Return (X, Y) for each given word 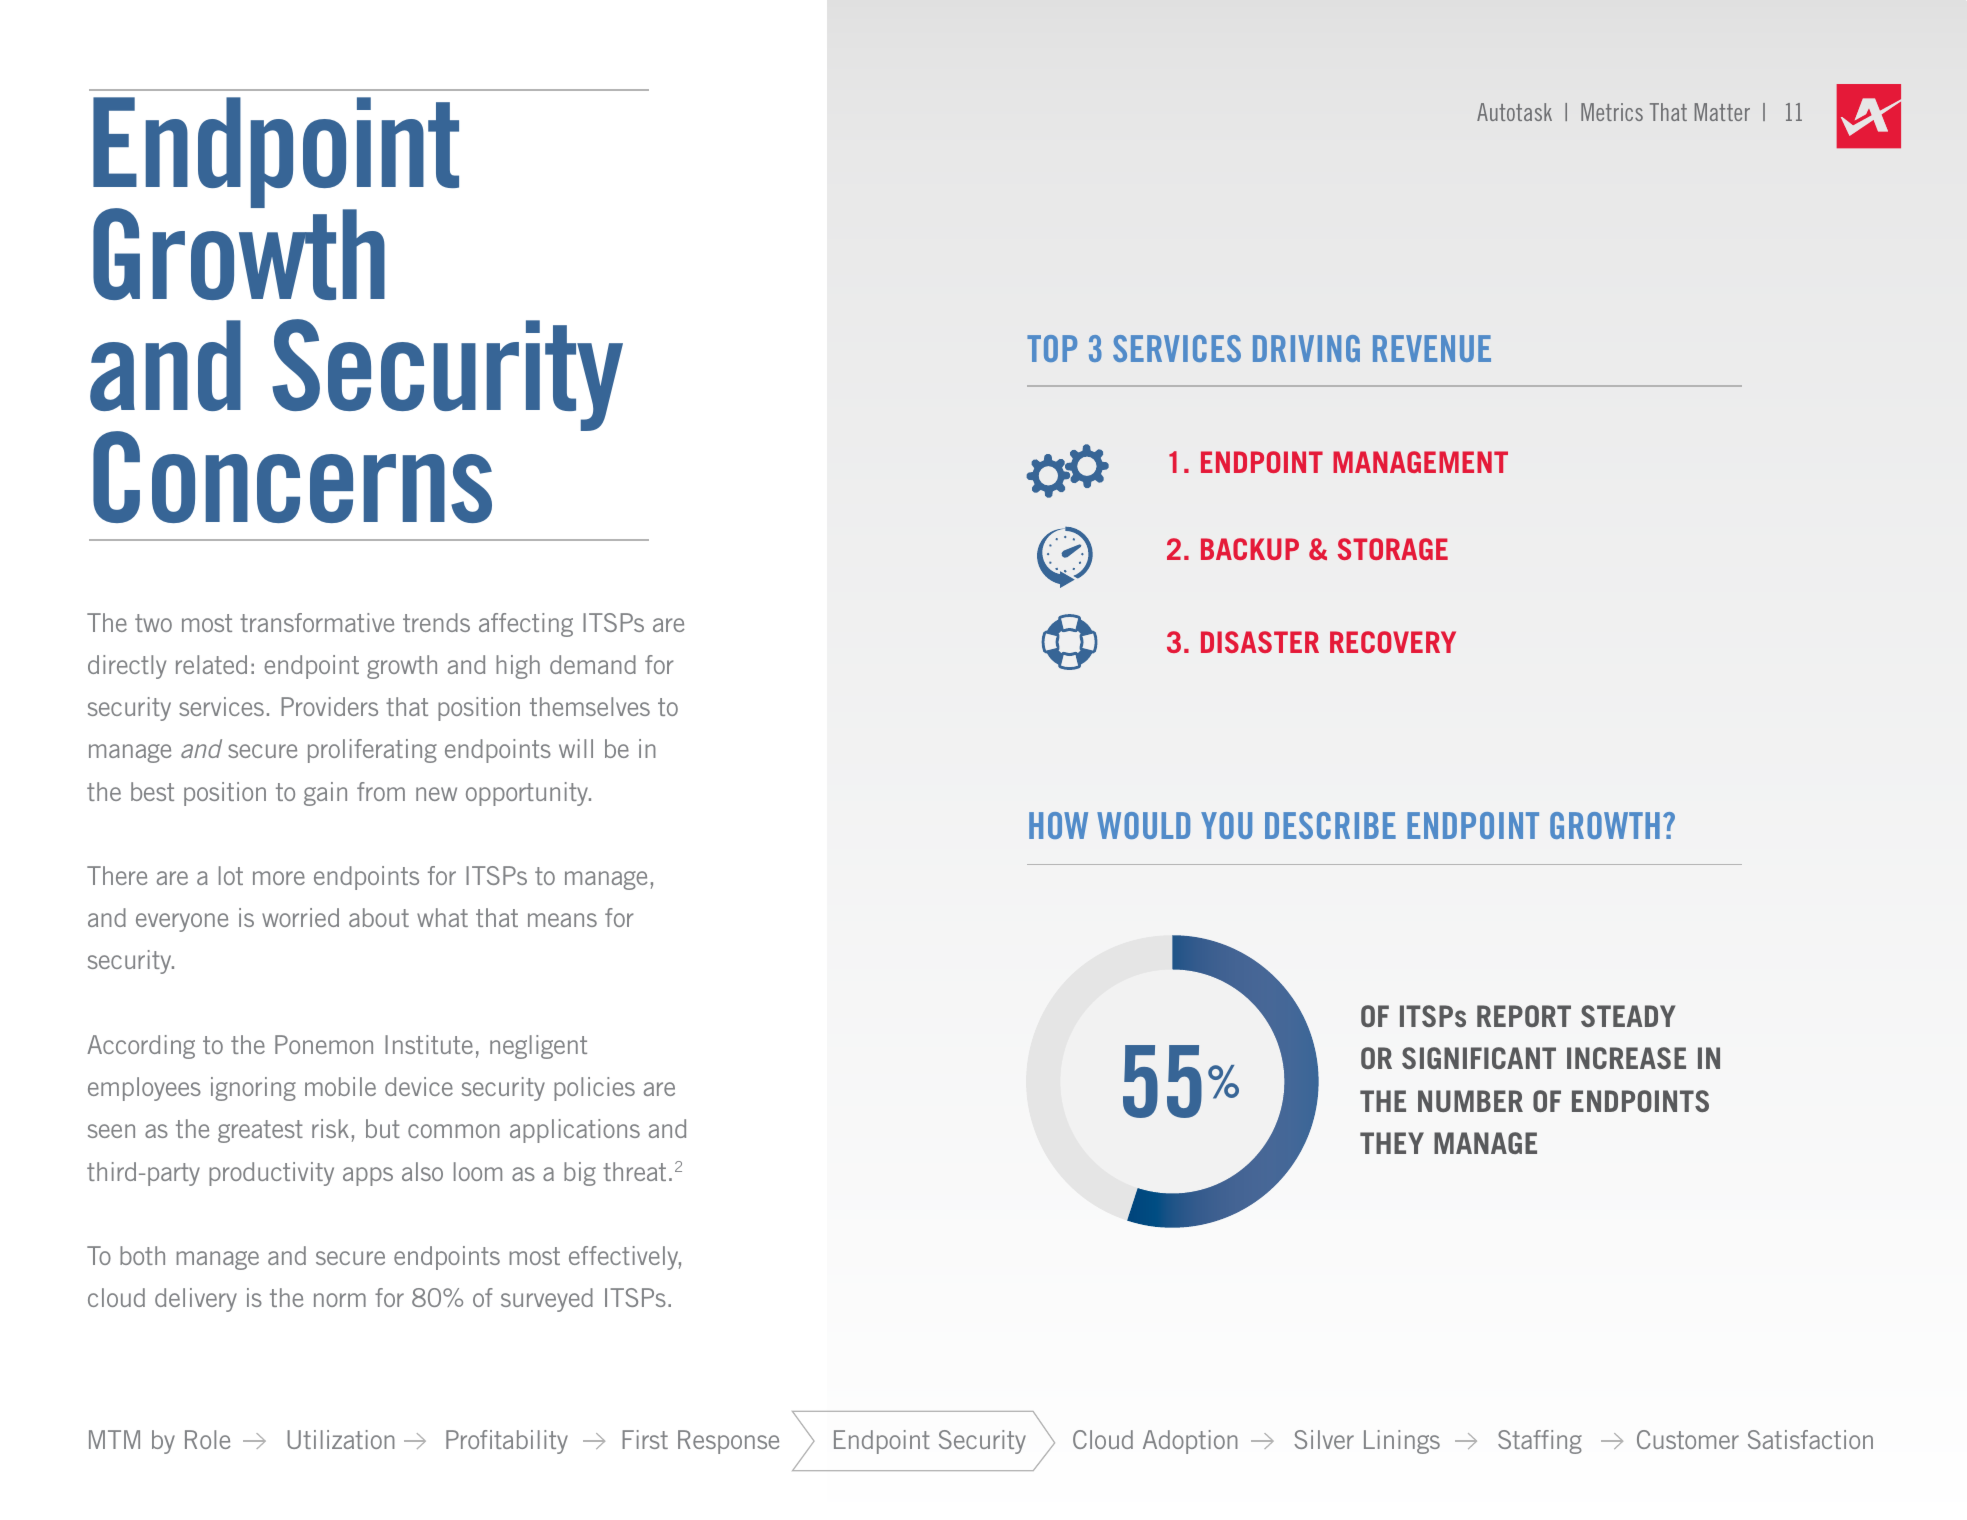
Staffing (1540, 1442)
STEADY (1628, 1016)
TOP (1052, 348)
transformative (317, 622)
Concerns (292, 477)
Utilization (341, 1439)
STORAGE (1393, 549)
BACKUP (1250, 549)
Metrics (1612, 112)
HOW (1058, 825)
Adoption (1190, 1442)
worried (300, 917)
